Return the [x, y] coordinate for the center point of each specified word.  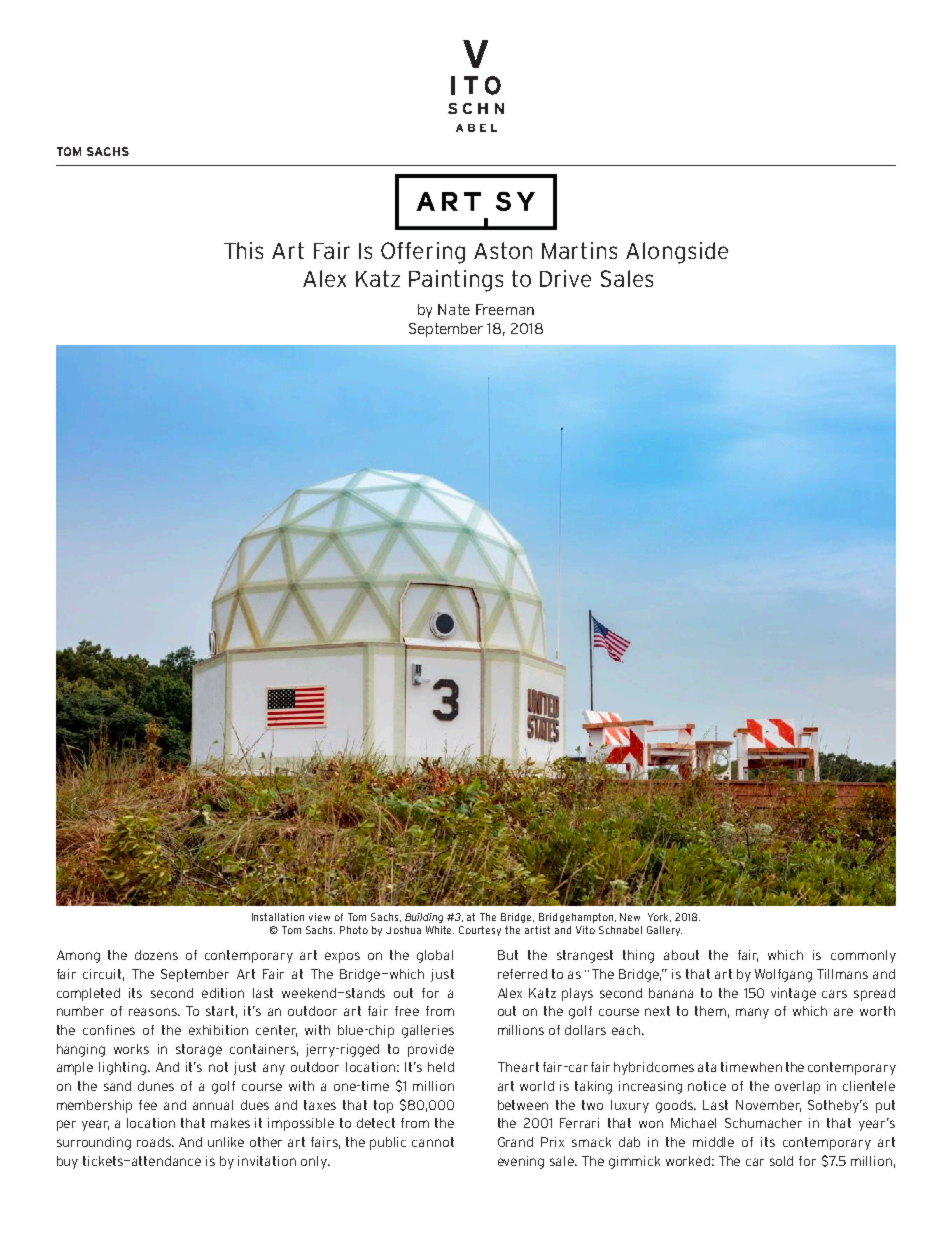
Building [424, 918]
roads [155, 1142]
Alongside [677, 253]
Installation [278, 917]
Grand [515, 1142]
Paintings [456, 281]
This [243, 250]
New [630, 917]
